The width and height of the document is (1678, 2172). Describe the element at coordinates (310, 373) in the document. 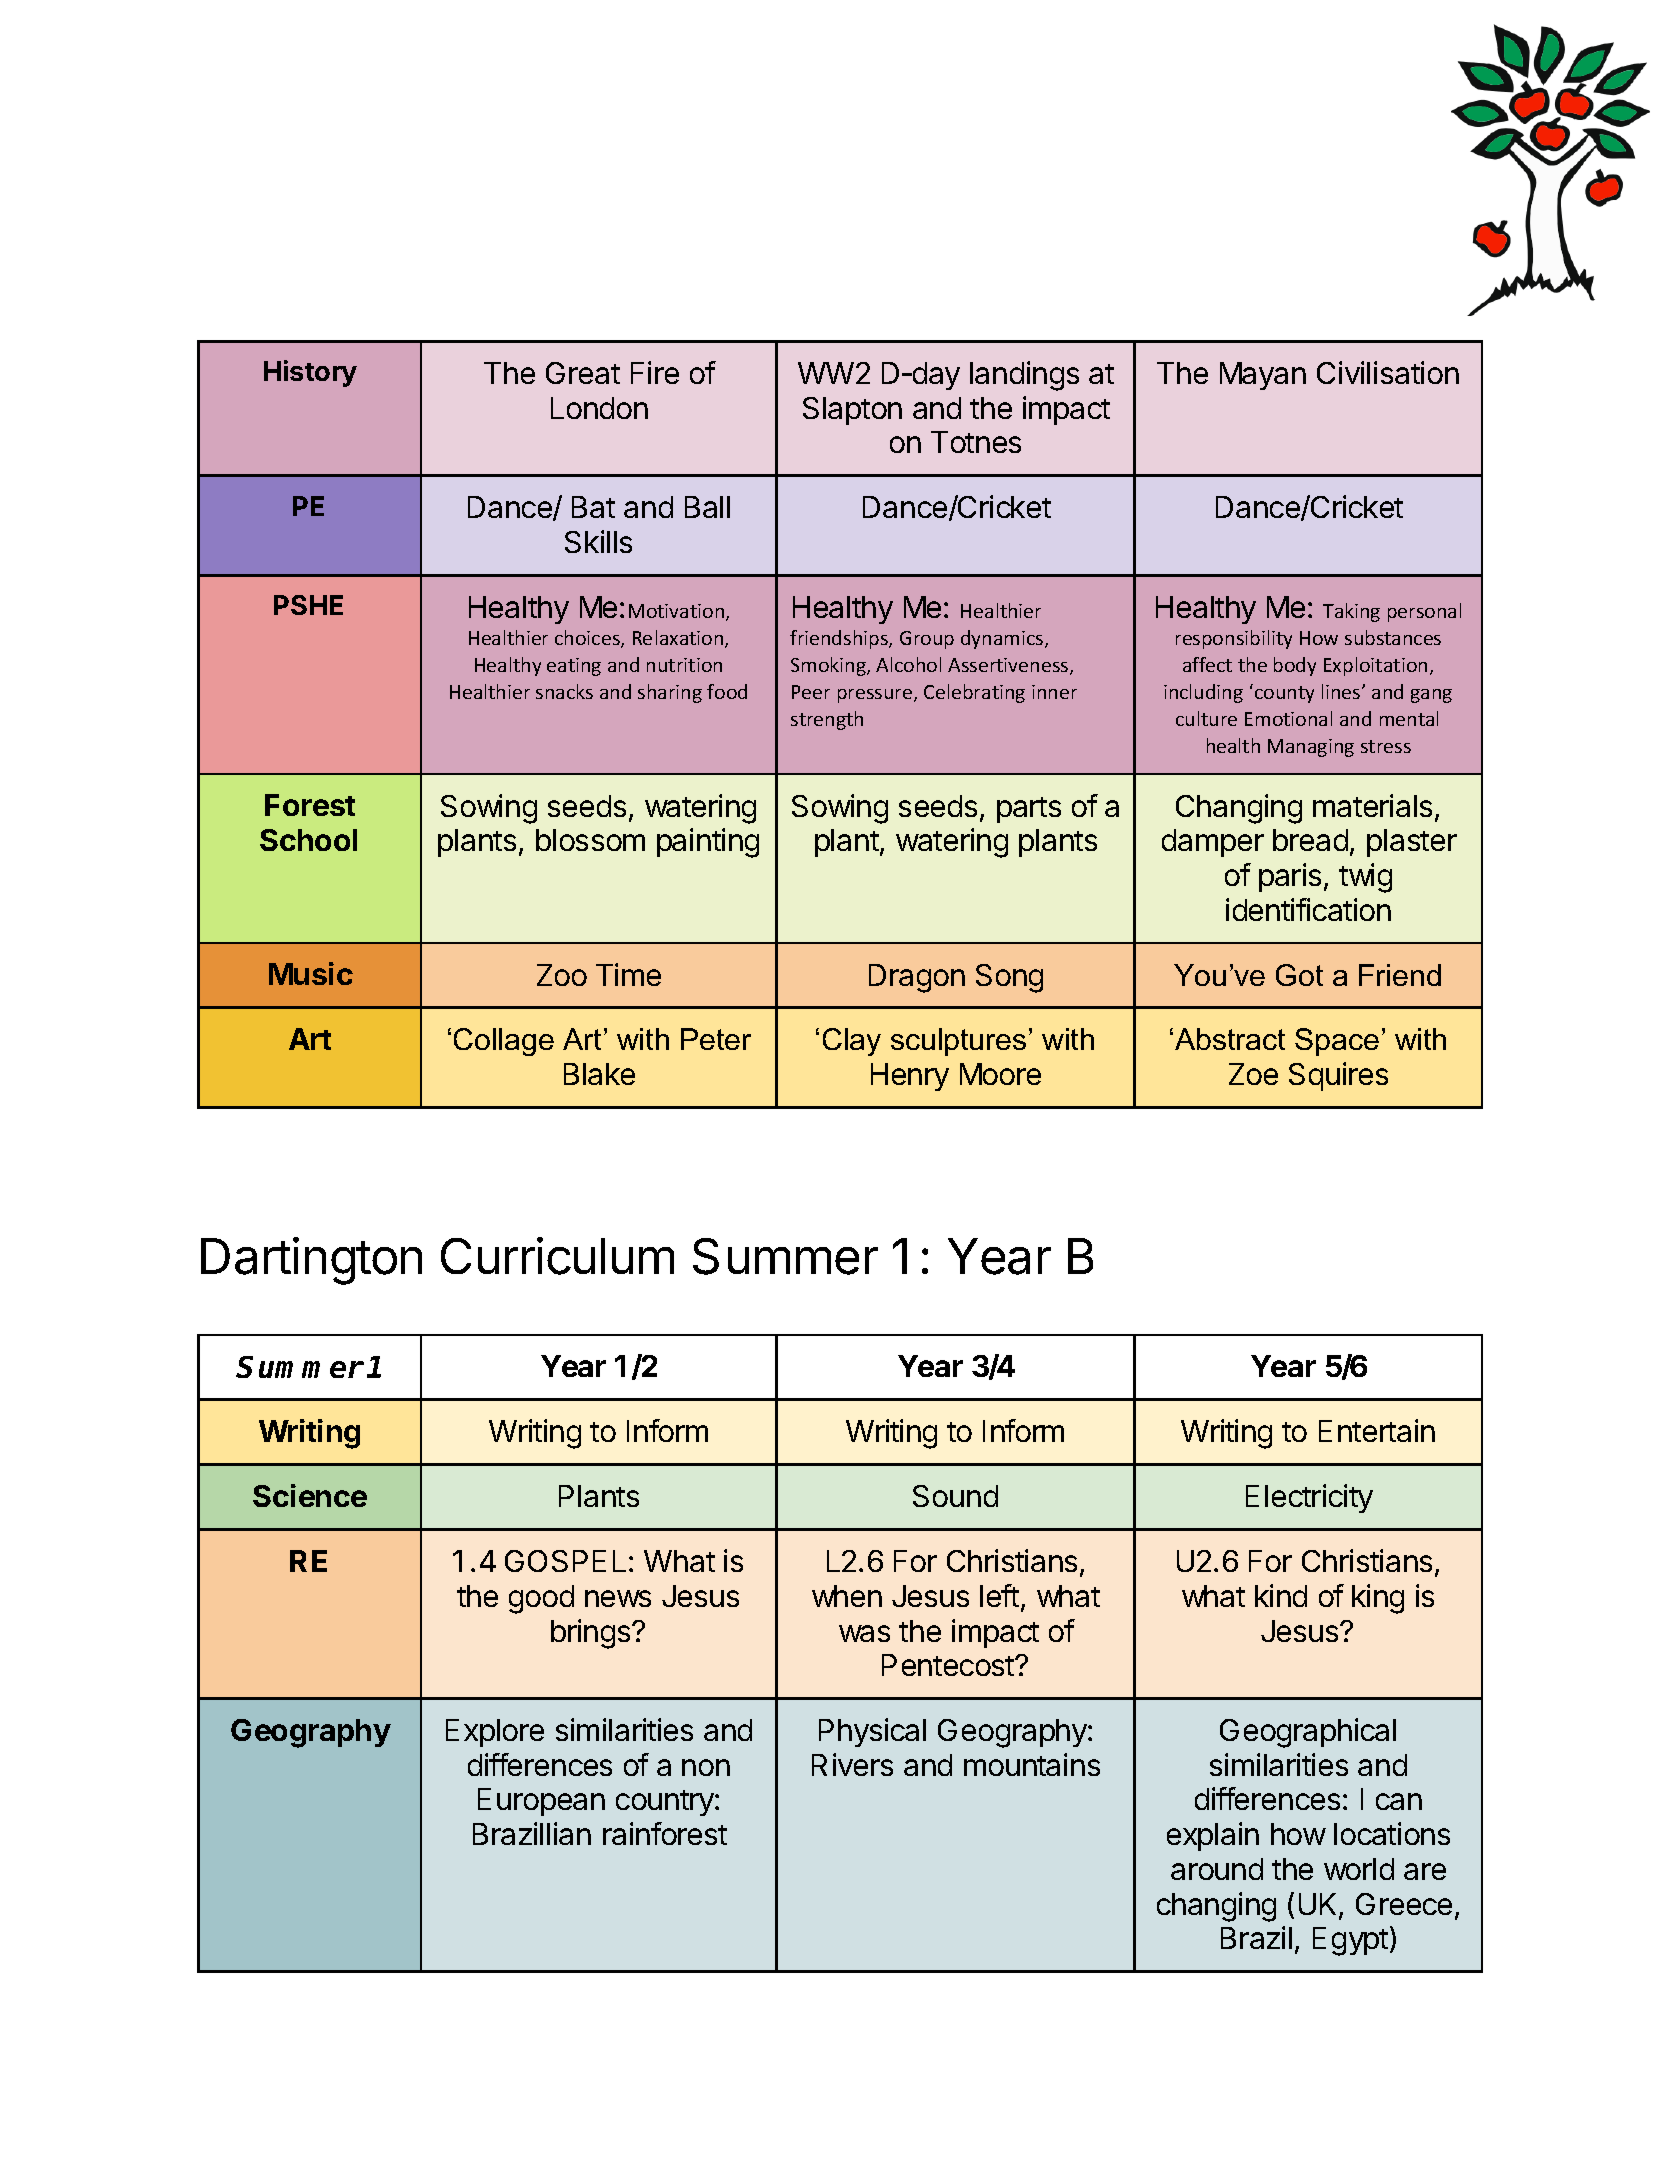

I see `History` at that location.
